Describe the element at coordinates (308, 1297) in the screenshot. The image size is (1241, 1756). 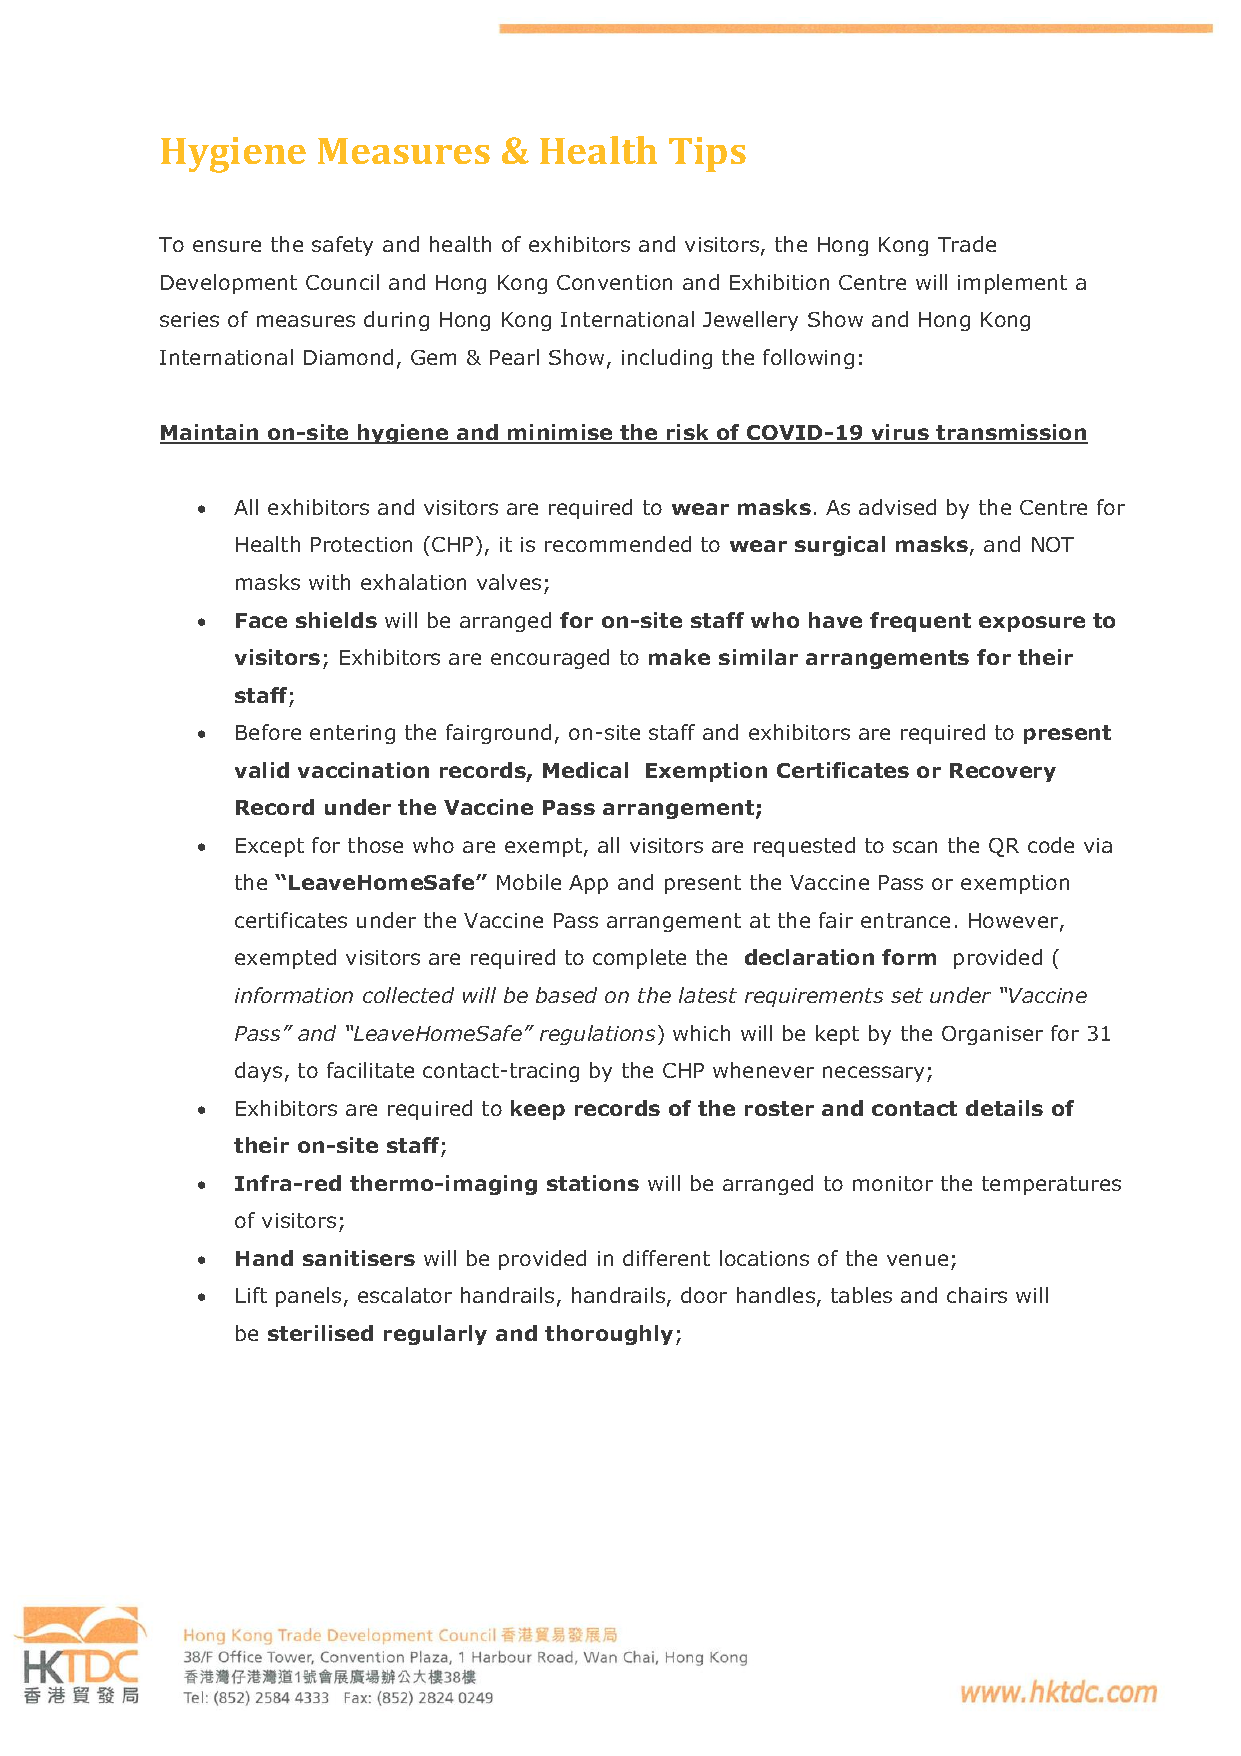
I see `panels` at that location.
